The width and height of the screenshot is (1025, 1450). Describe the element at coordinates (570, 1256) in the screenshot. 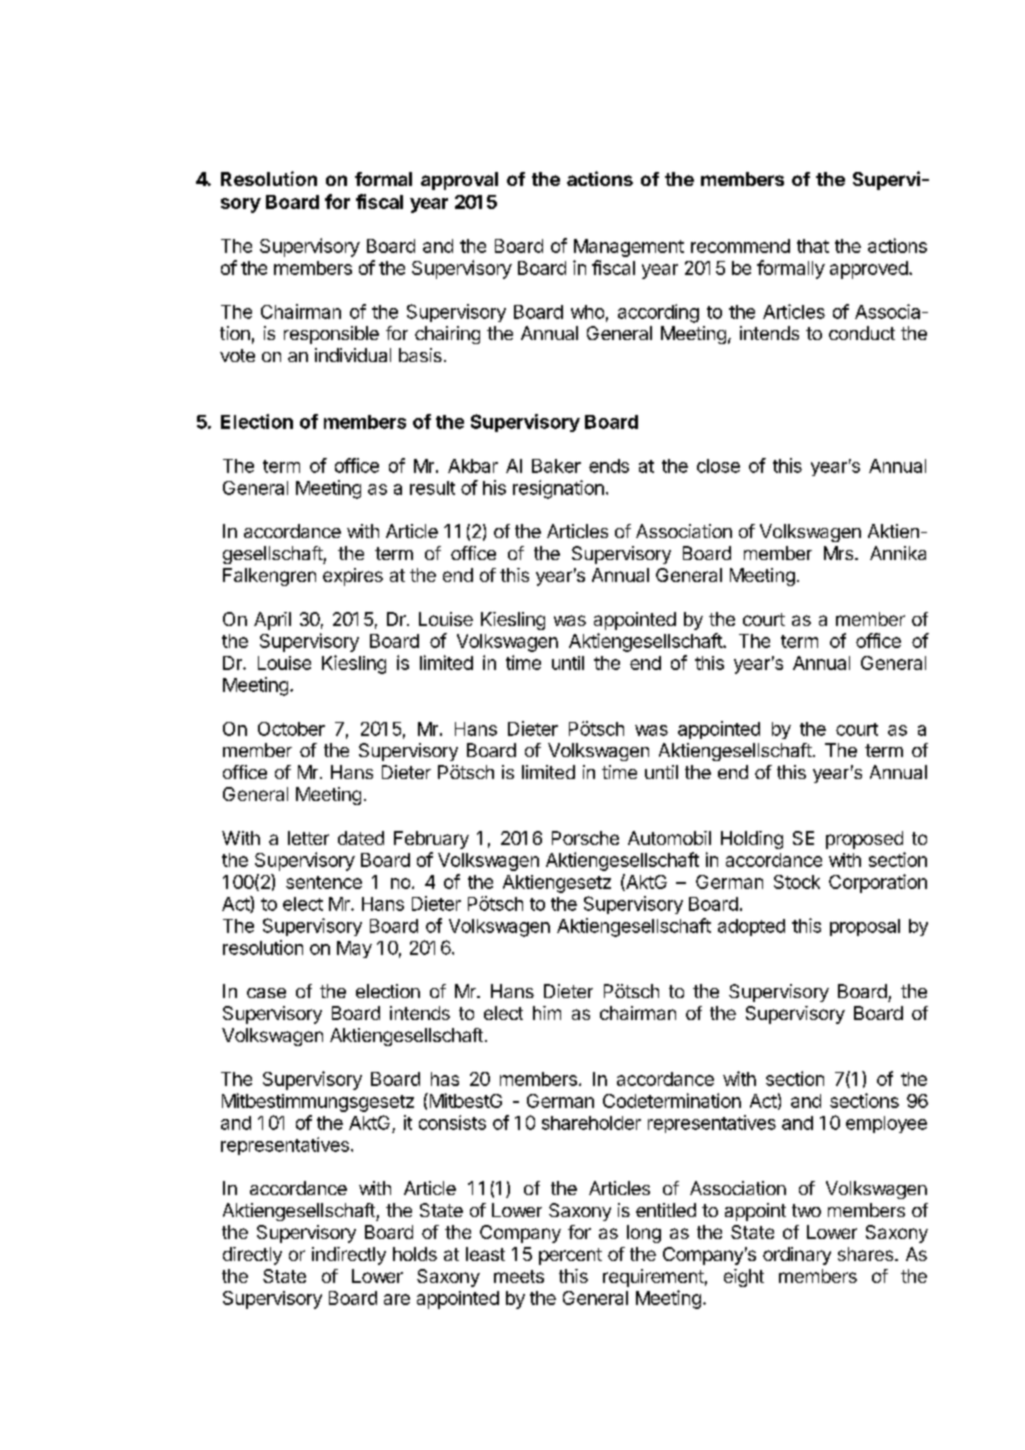

I see `percent` at that location.
